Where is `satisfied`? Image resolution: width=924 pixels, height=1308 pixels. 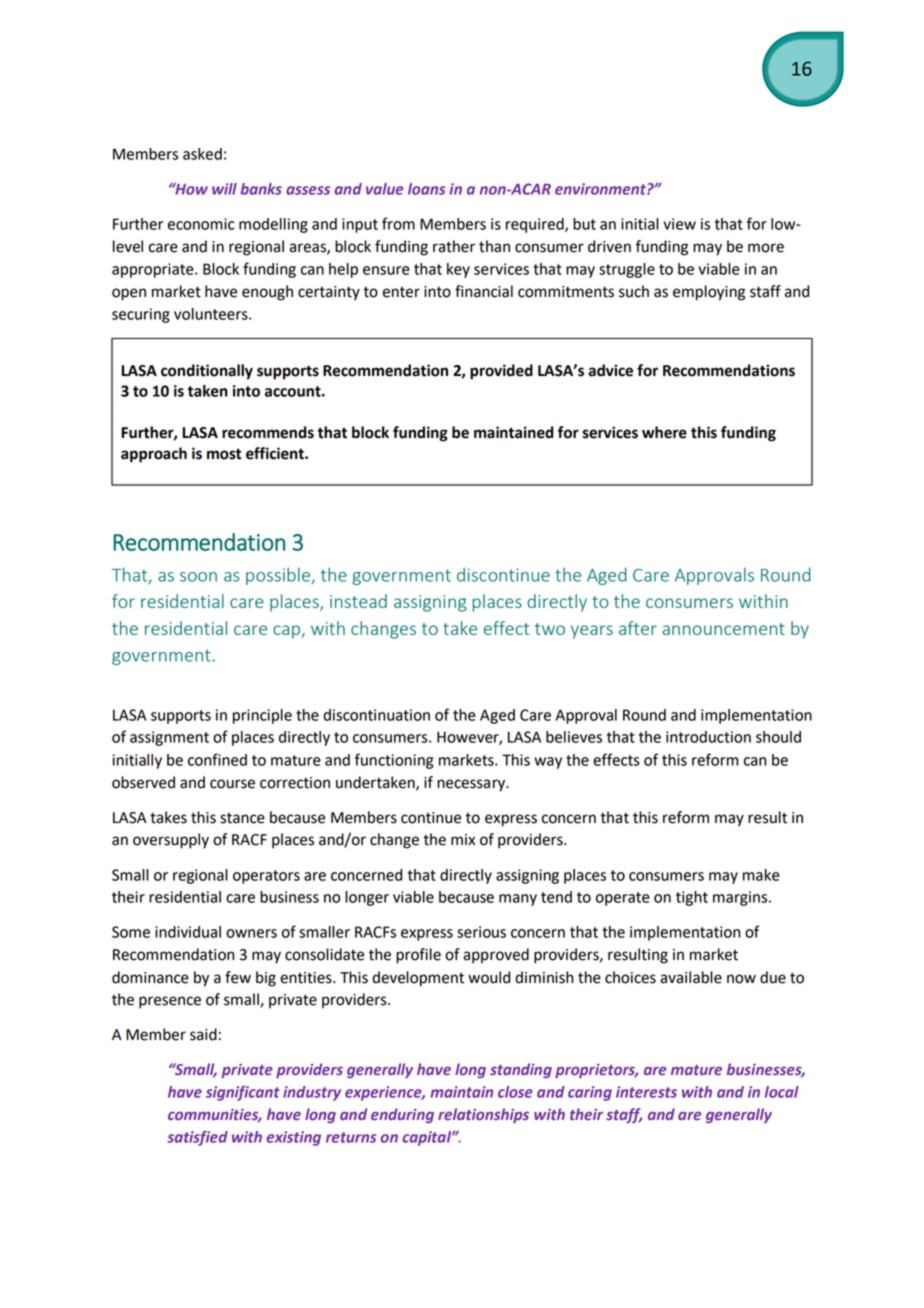 satisfied is located at coordinates (197, 1138).
